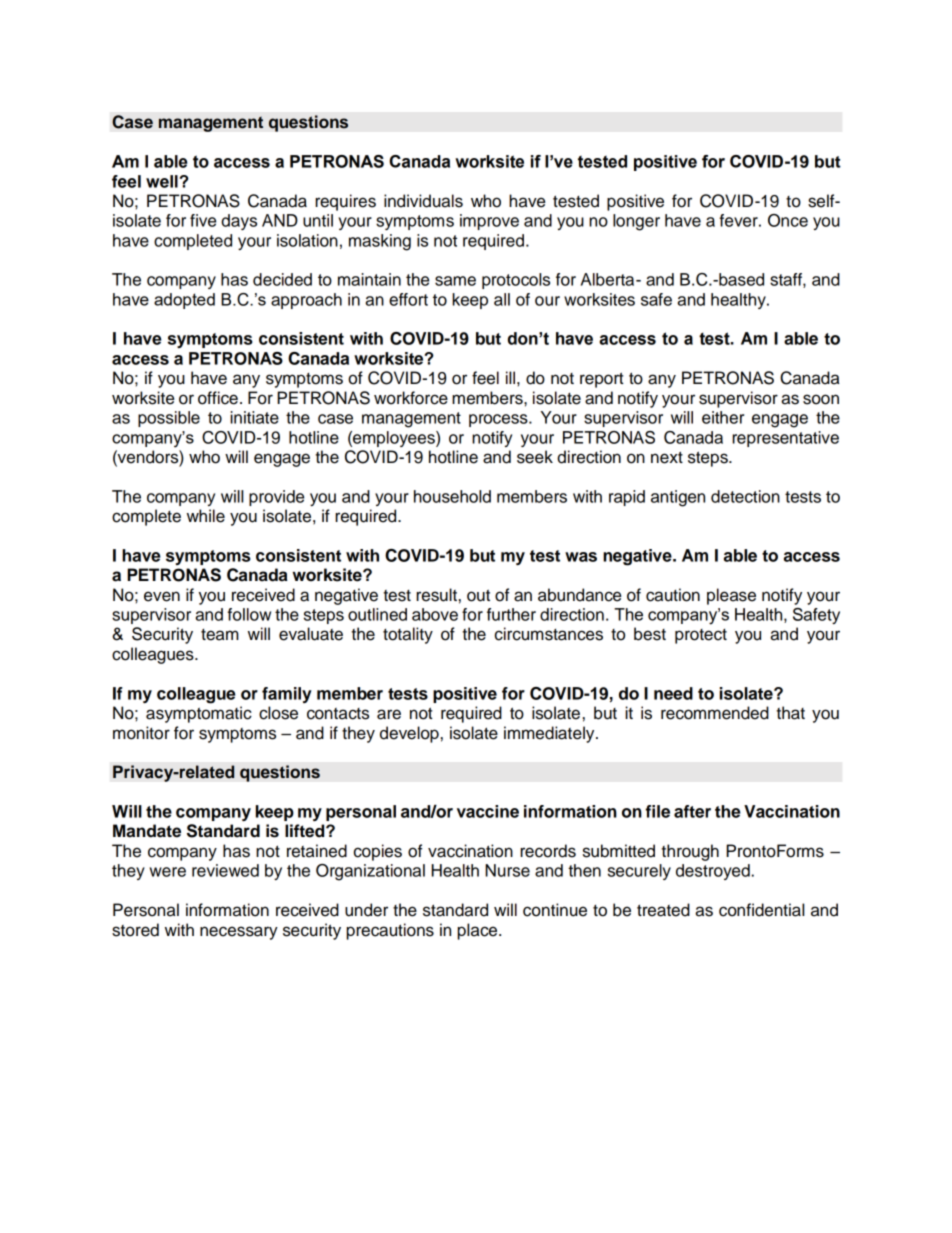 The image size is (952, 1233). What do you see at coordinates (489, 222) in the image?
I see `improve` at bounding box center [489, 222].
